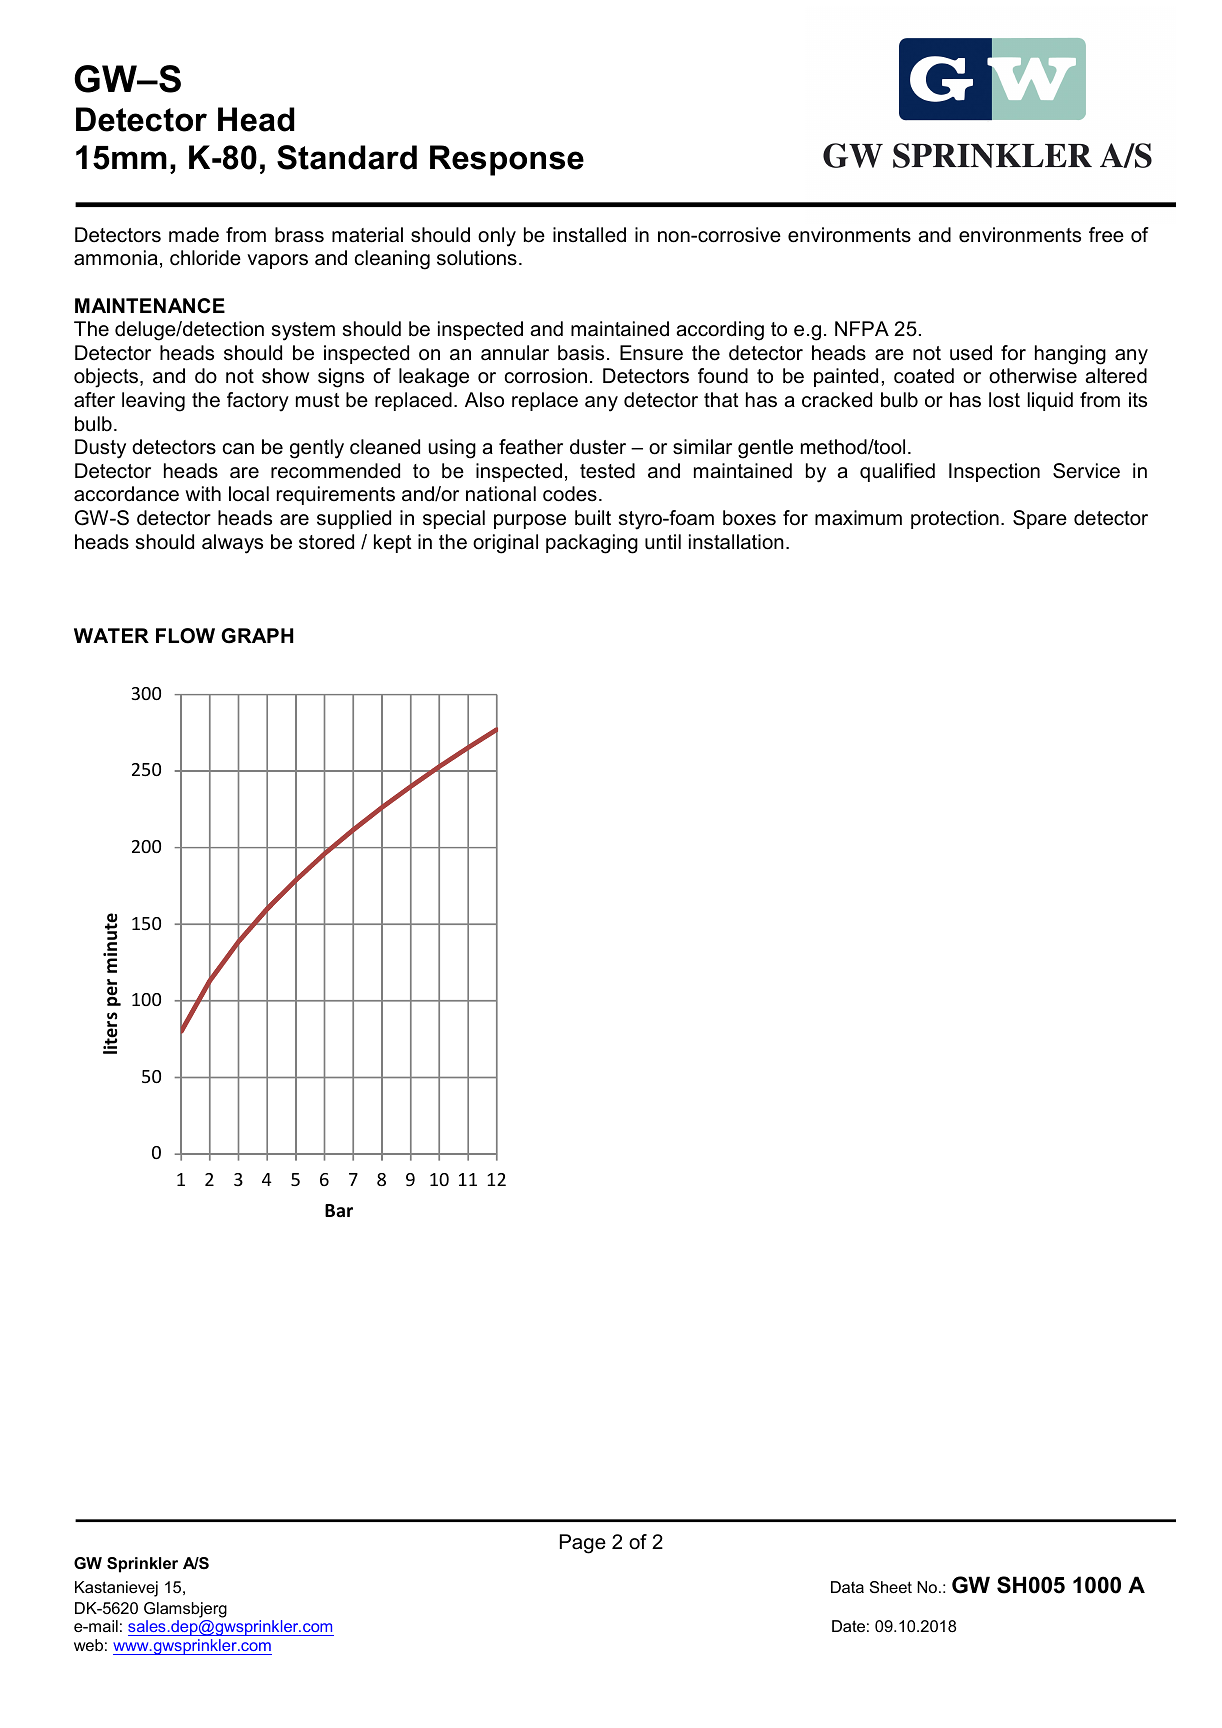 The width and height of the document is (1222, 1728). Describe the element at coordinates (583, 1544) in the document. I see `Page` at that location.
